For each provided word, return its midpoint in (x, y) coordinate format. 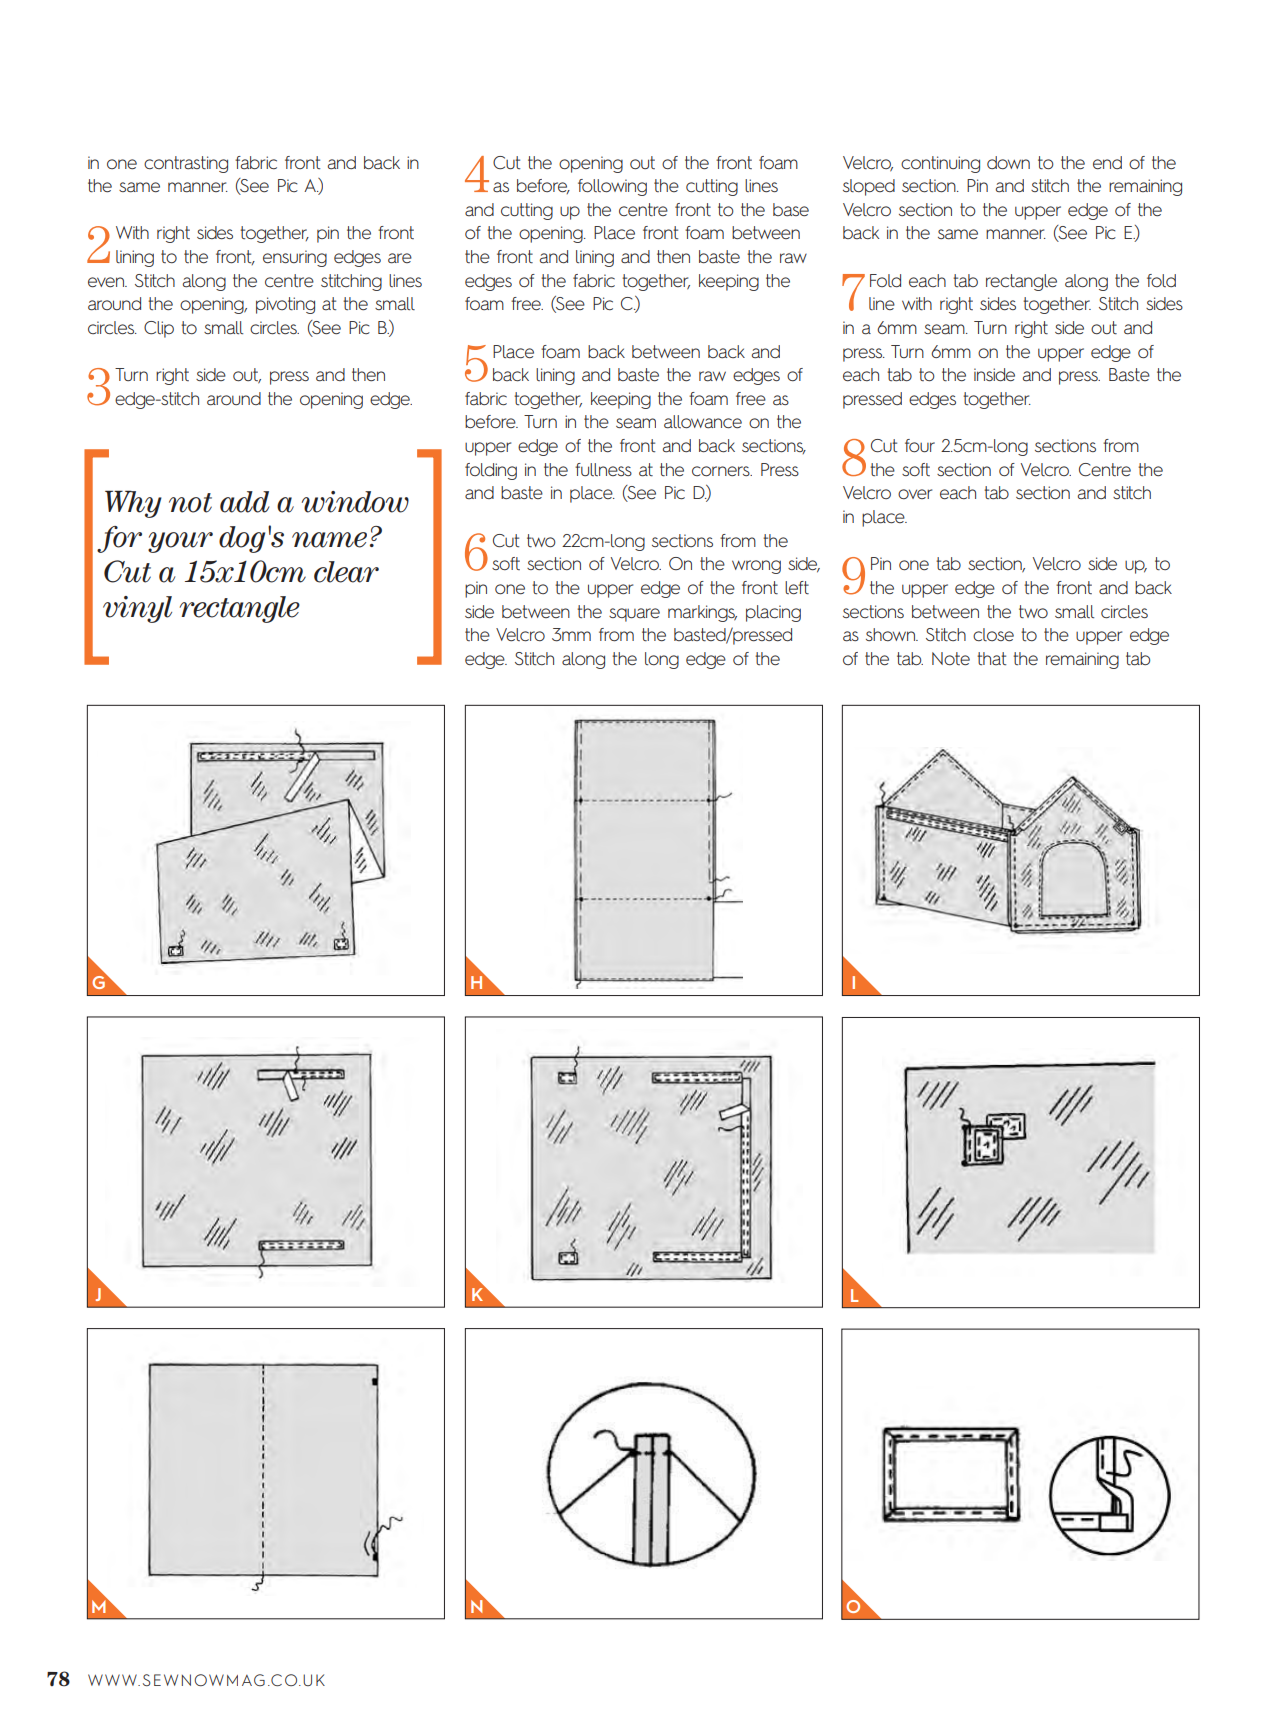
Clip (159, 329)
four (920, 446)
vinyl (137, 609)
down (1008, 162)
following (612, 187)
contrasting (186, 164)
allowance (703, 422)
